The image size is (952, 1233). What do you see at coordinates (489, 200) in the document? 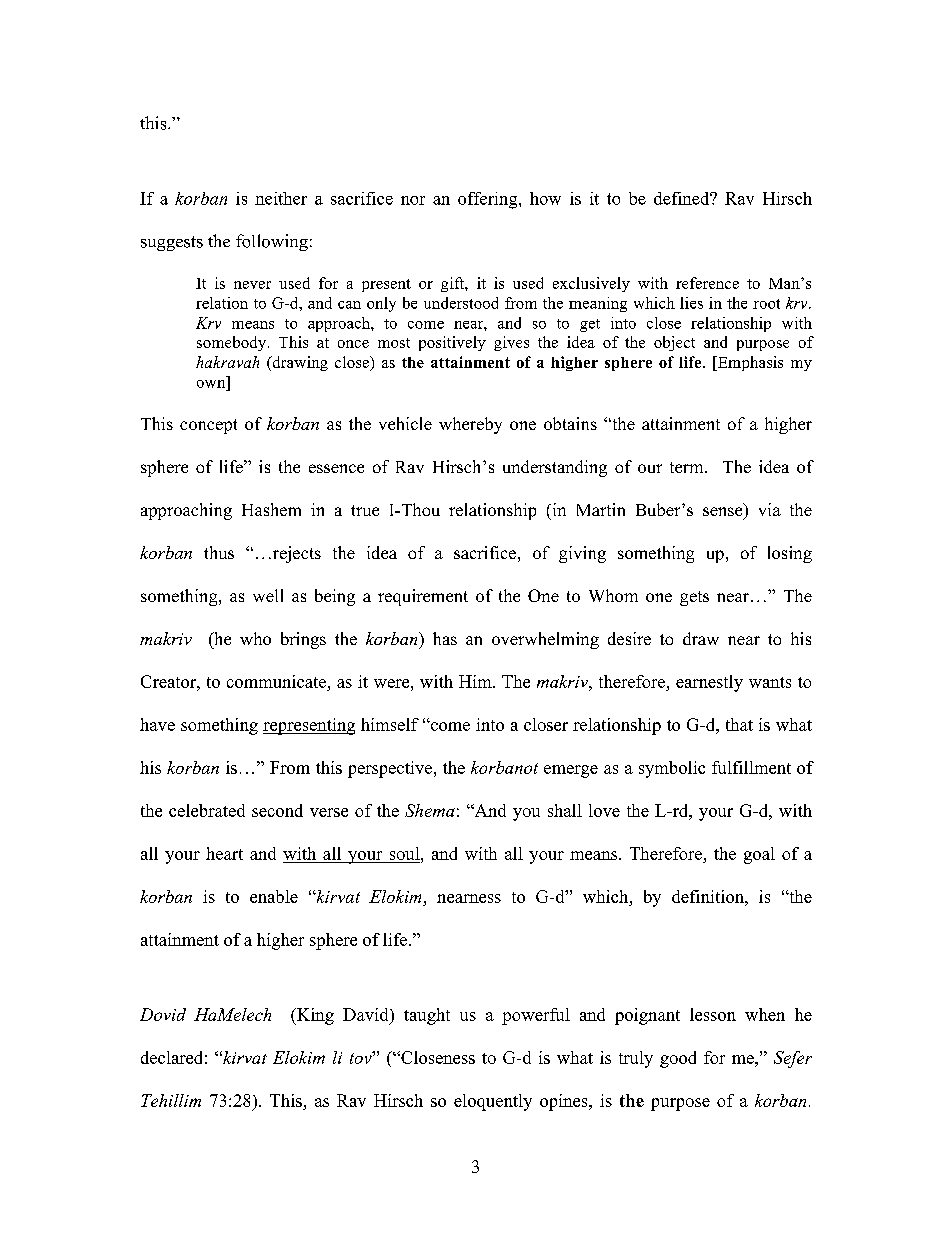
I see `offering` at bounding box center [489, 200].
